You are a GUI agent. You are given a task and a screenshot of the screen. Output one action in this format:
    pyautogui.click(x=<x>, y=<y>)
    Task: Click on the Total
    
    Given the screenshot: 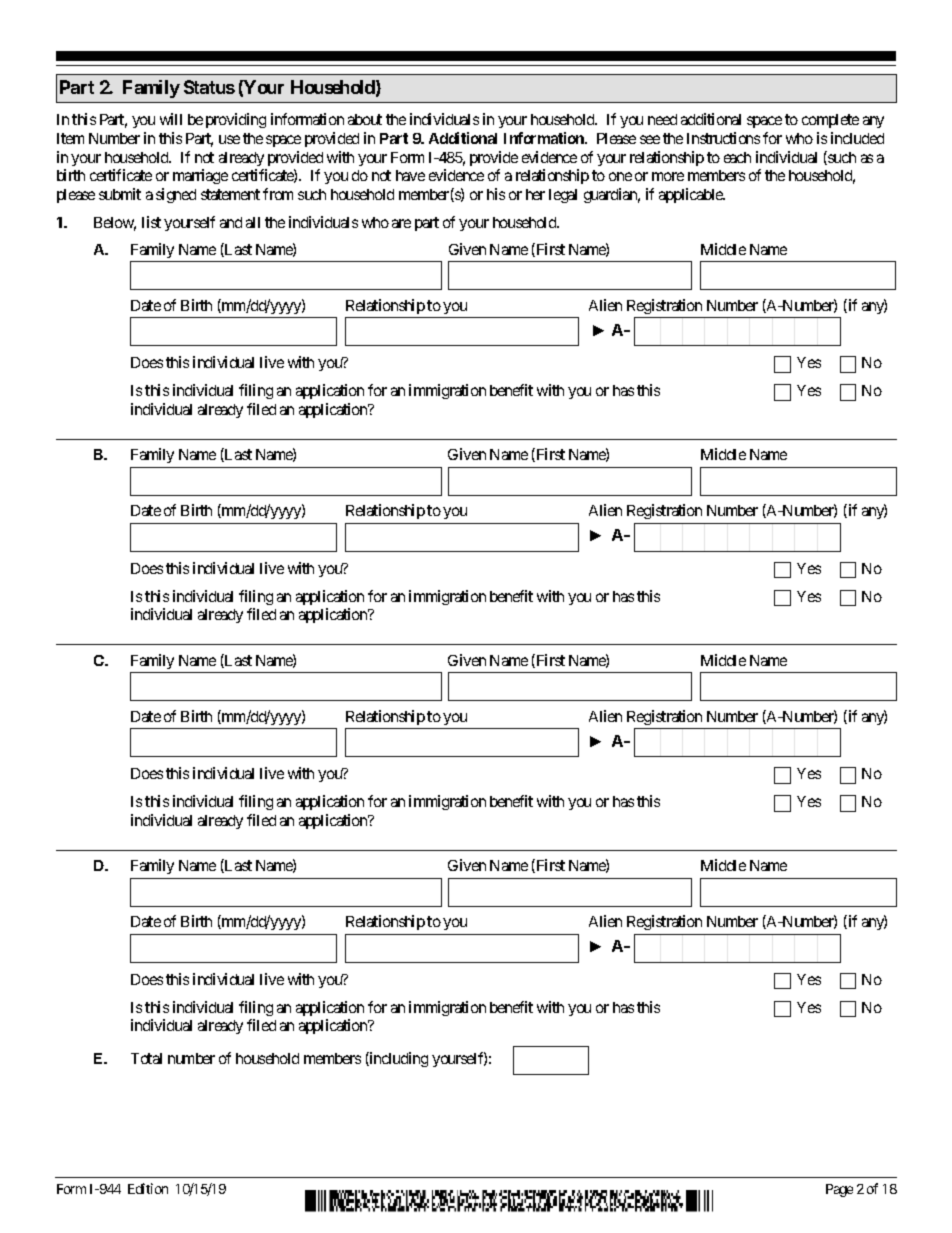 What is the action you would take?
    pyautogui.click(x=146, y=1058)
